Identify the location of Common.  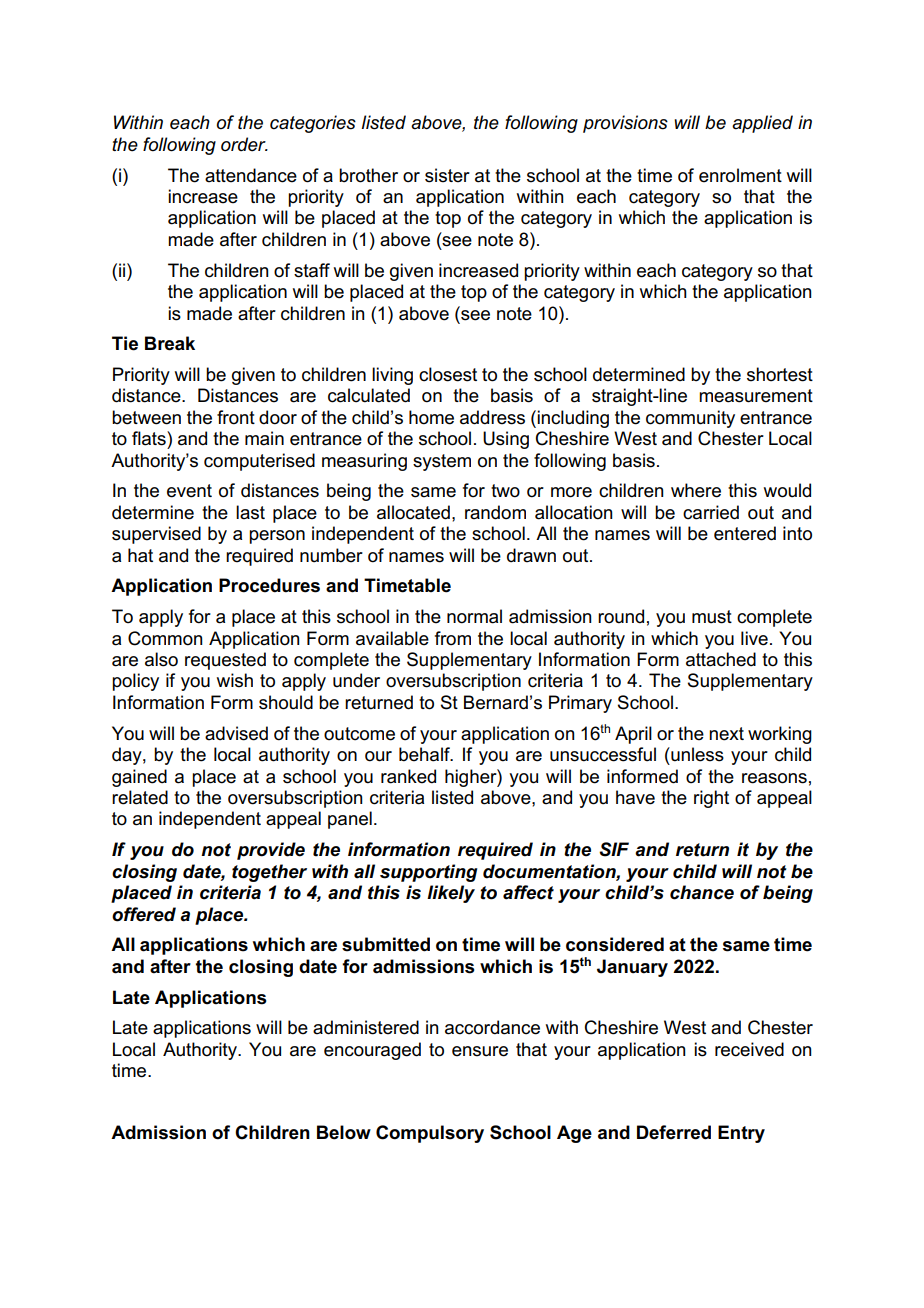
(165, 638).
